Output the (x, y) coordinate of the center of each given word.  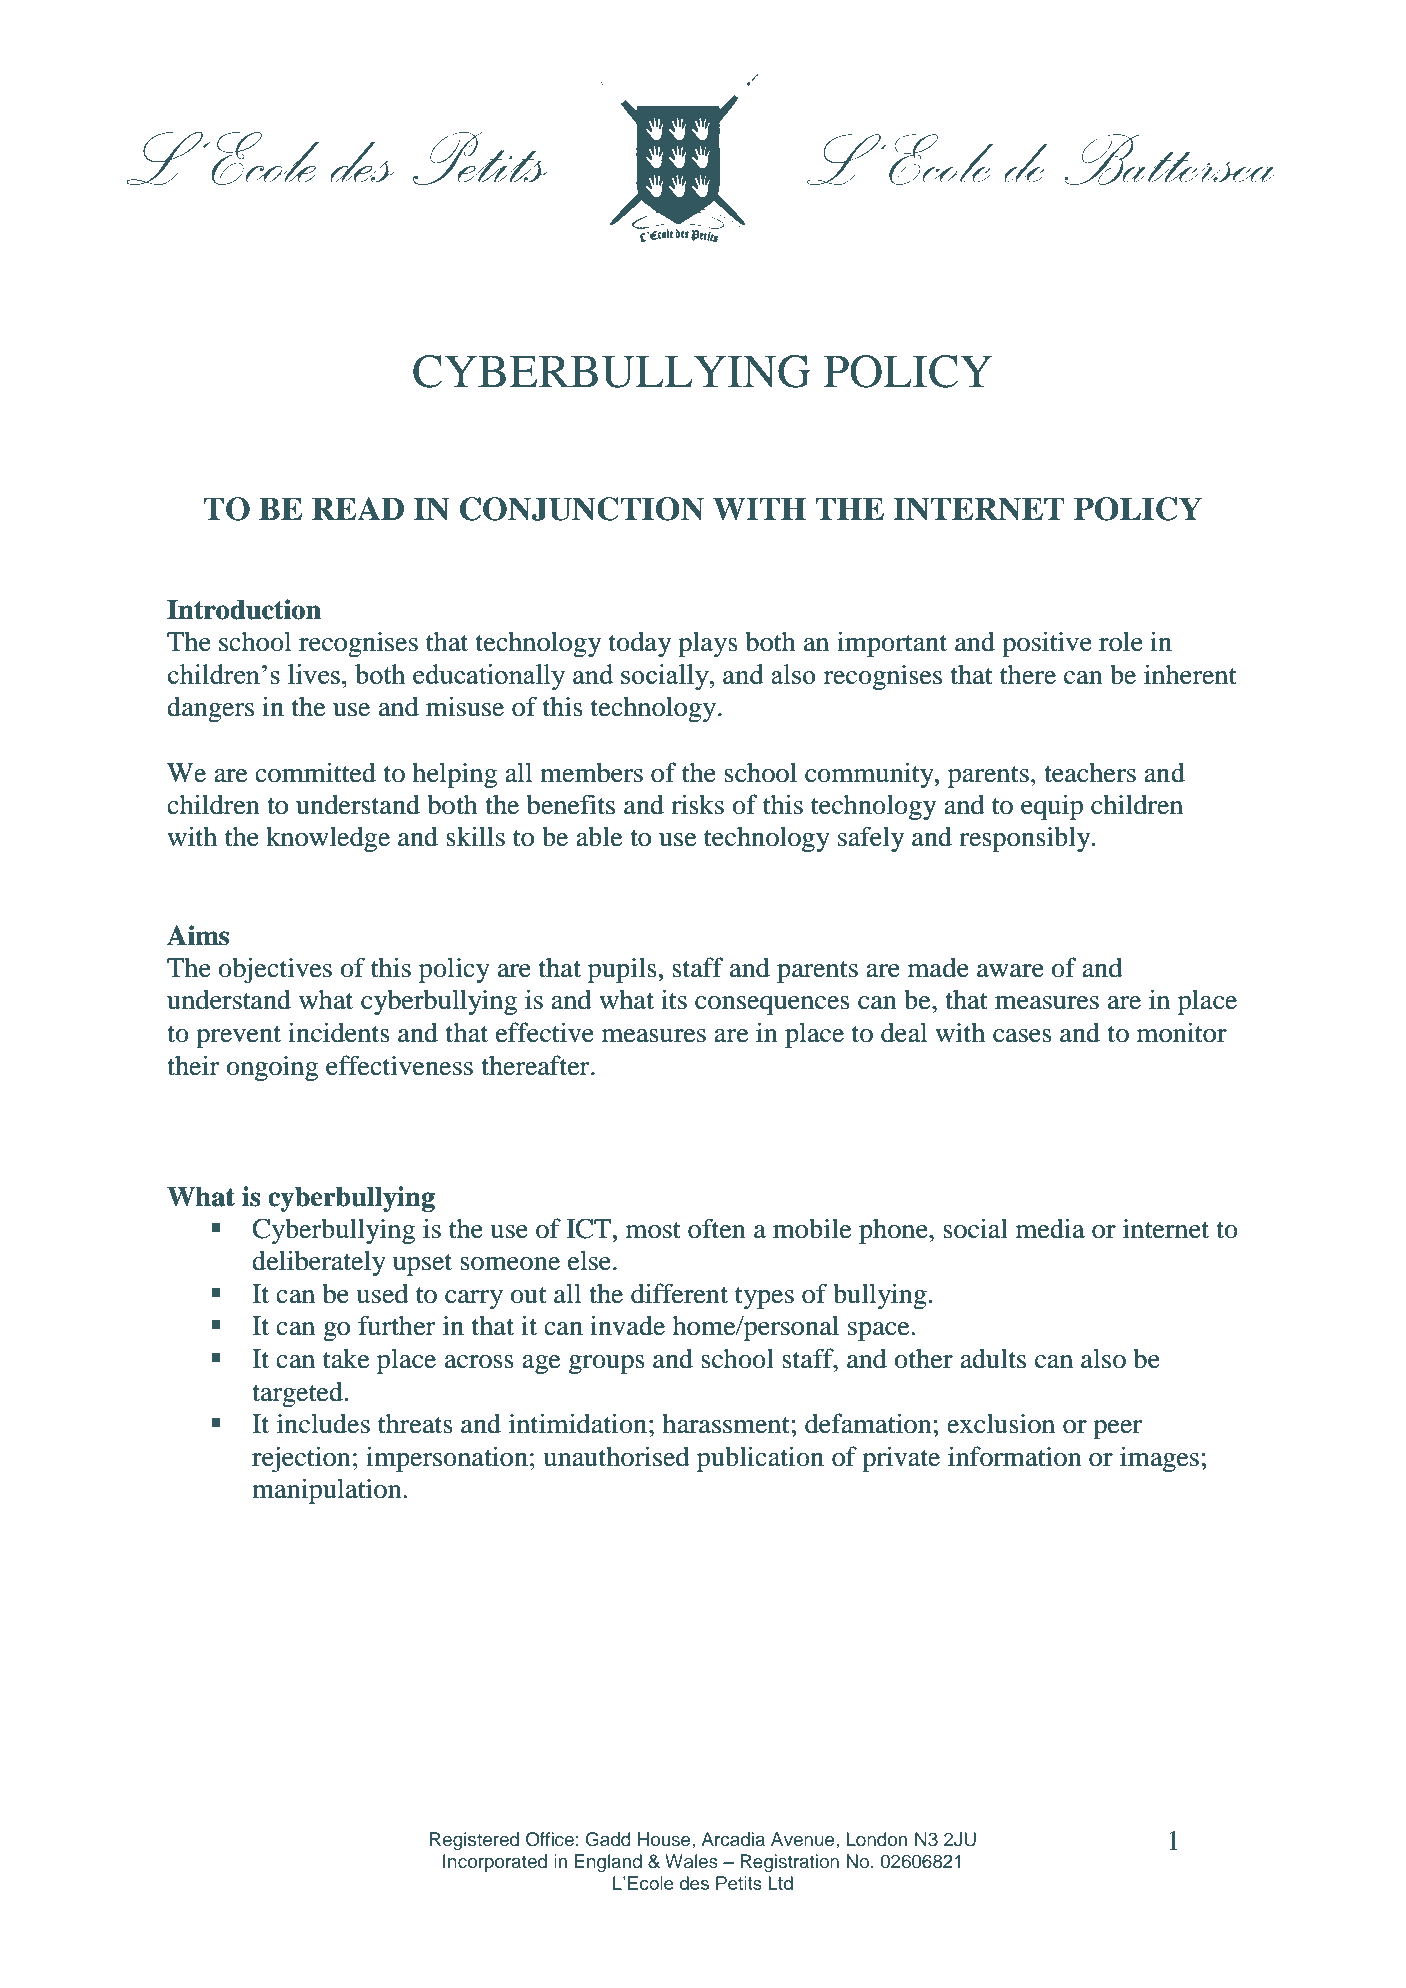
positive (1047, 644)
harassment (726, 1423)
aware (1010, 971)
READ (358, 508)
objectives (275, 970)
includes (323, 1423)
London (876, 1839)
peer (1117, 1429)
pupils (622, 970)
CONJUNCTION (582, 509)
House (665, 1839)
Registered (474, 1841)
